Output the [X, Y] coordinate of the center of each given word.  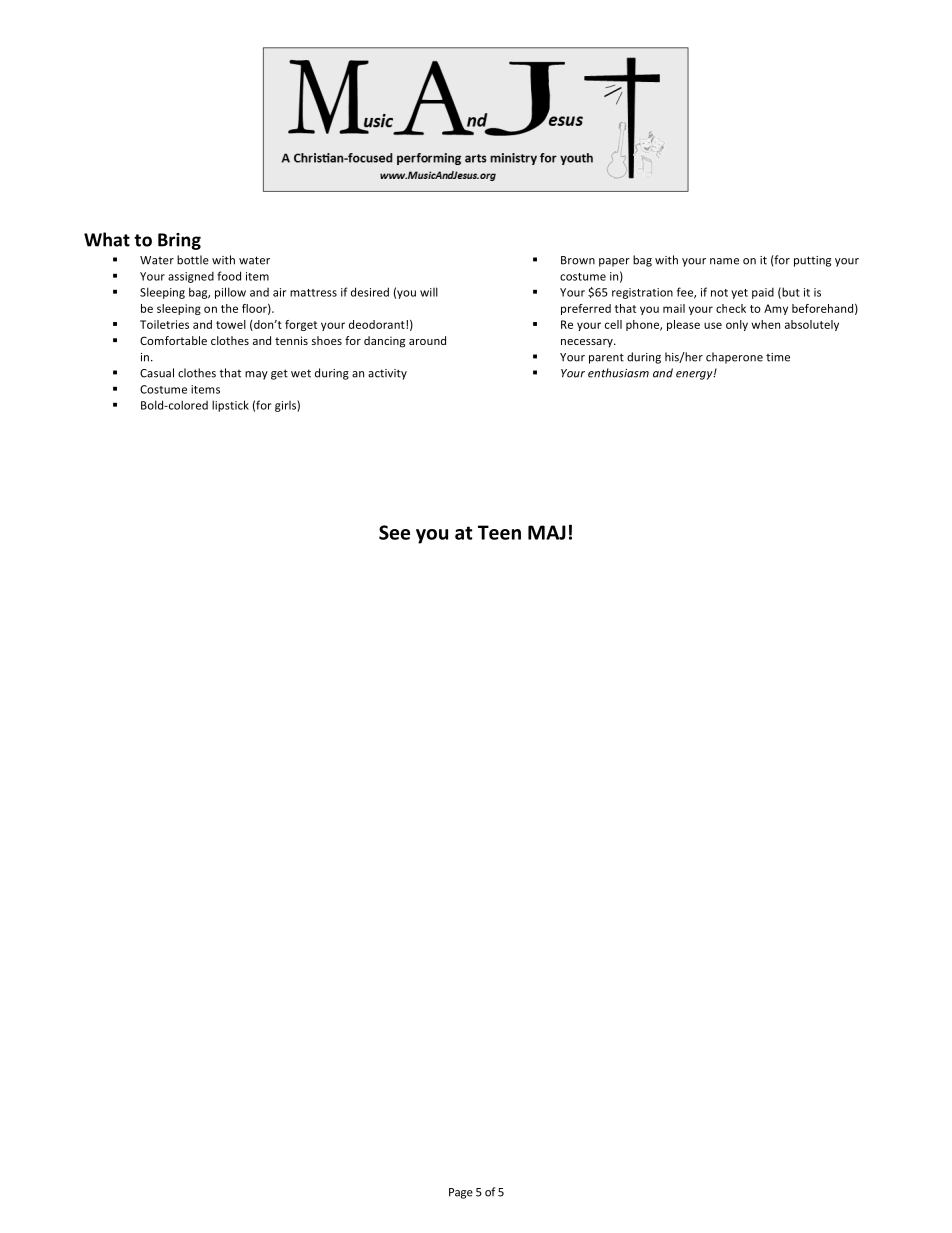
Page [461, 1193]
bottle [193, 260]
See [394, 532]
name [724, 261]
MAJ [547, 532]
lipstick [230, 406]
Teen [499, 532]
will [429, 292]
